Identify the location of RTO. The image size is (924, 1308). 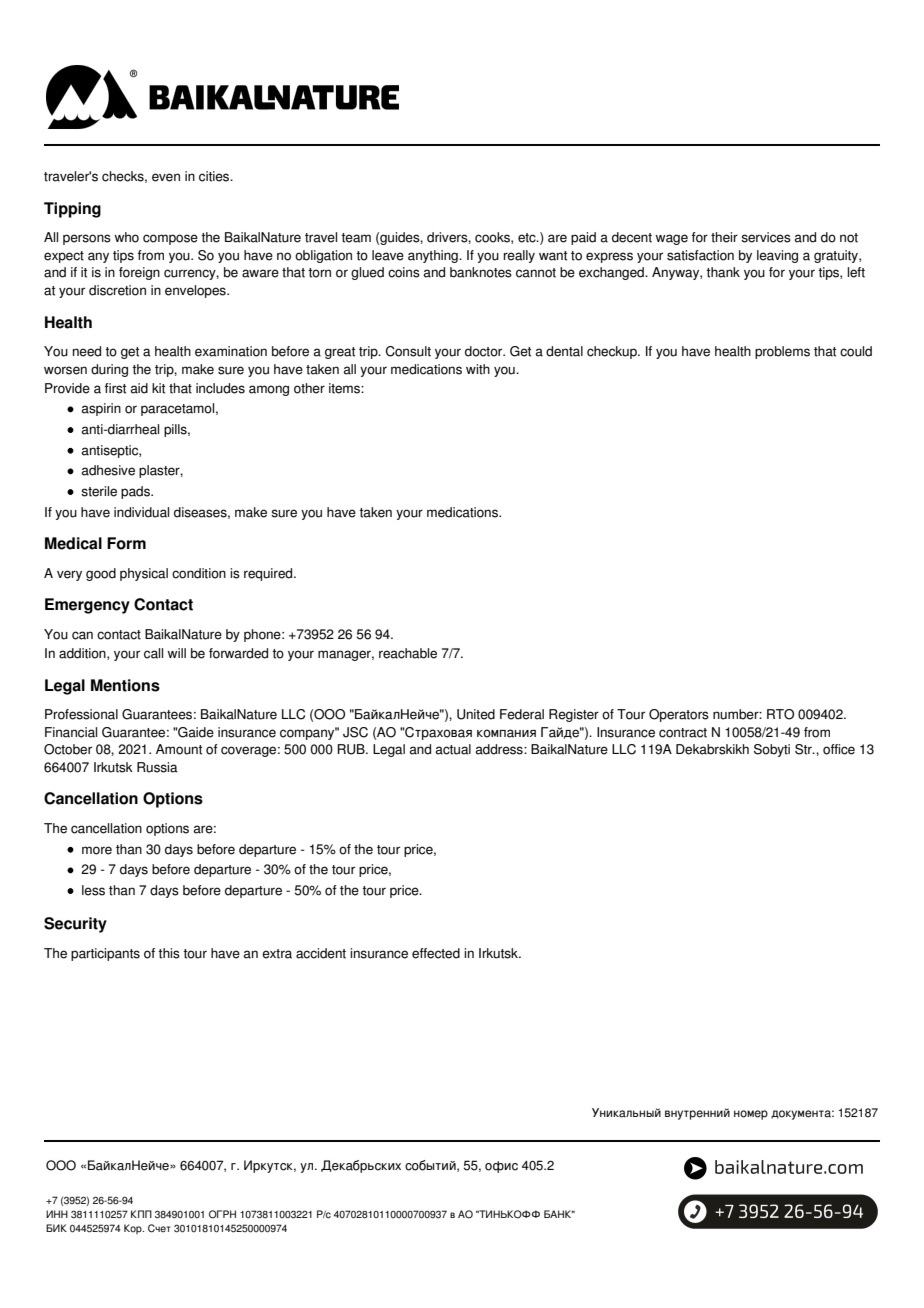
(780, 714).
